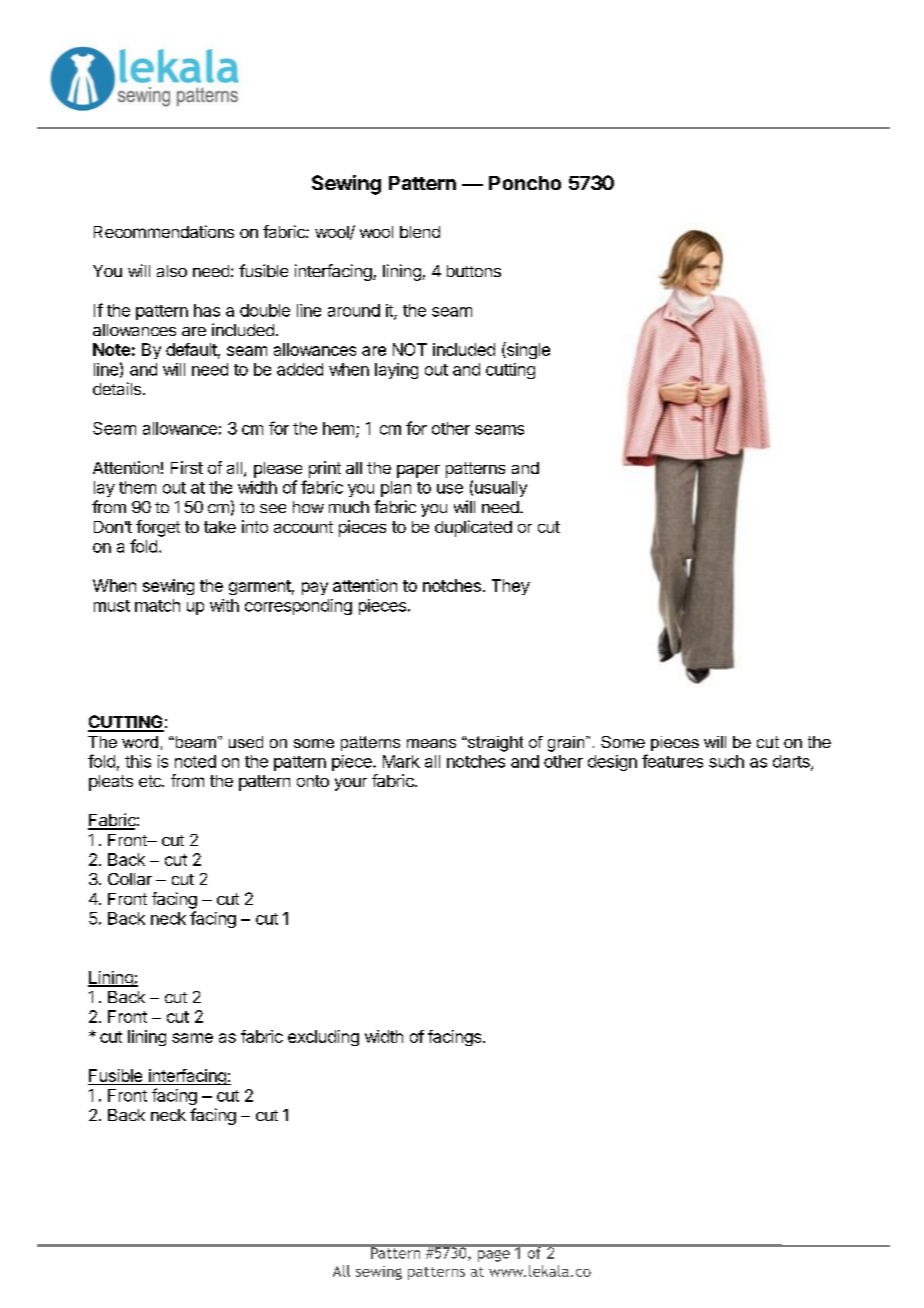 The width and height of the screenshot is (924, 1308). Describe the element at coordinates (420, 232) in the screenshot. I see `blend` at that location.
